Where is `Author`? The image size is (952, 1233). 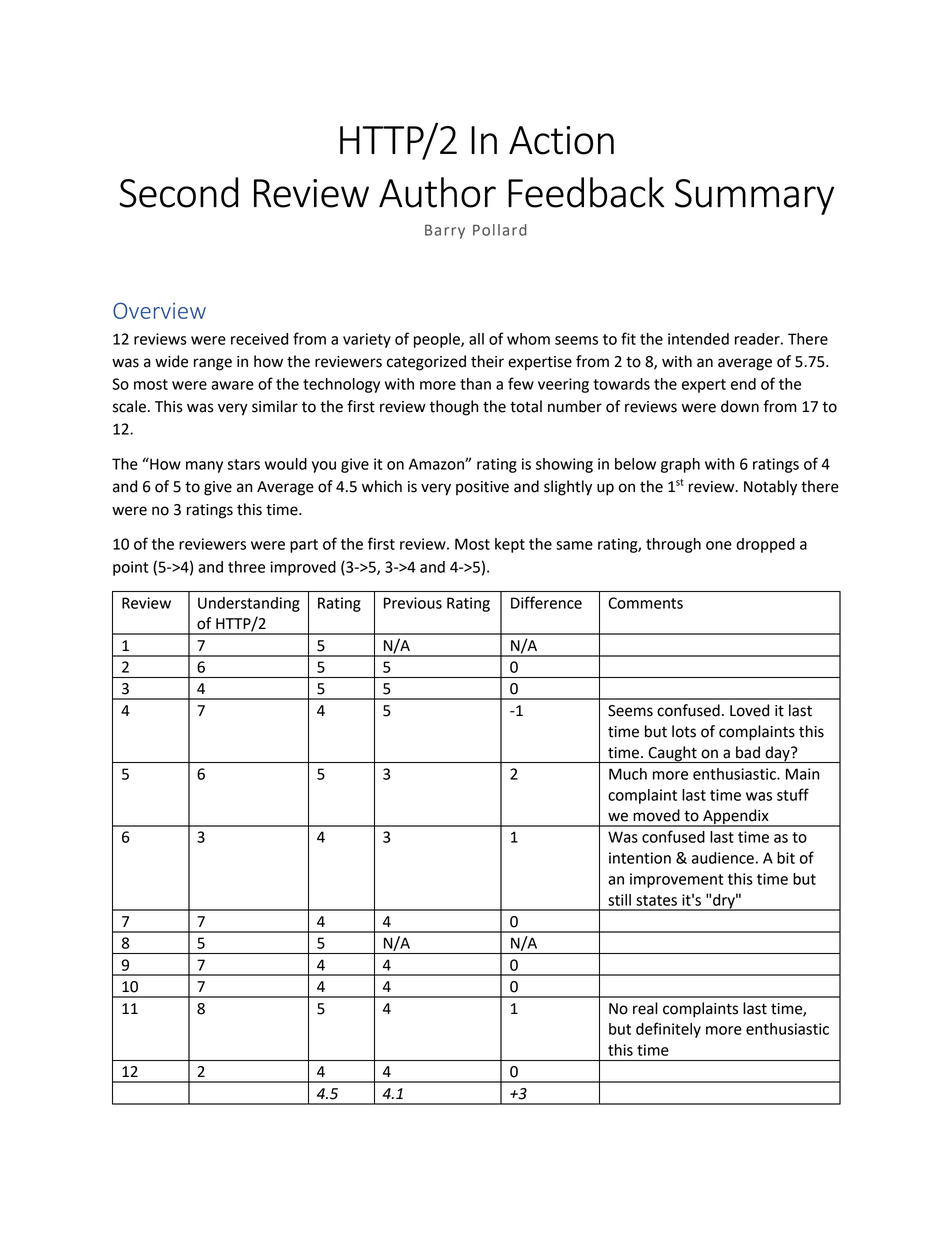 Author is located at coordinates (437, 192).
